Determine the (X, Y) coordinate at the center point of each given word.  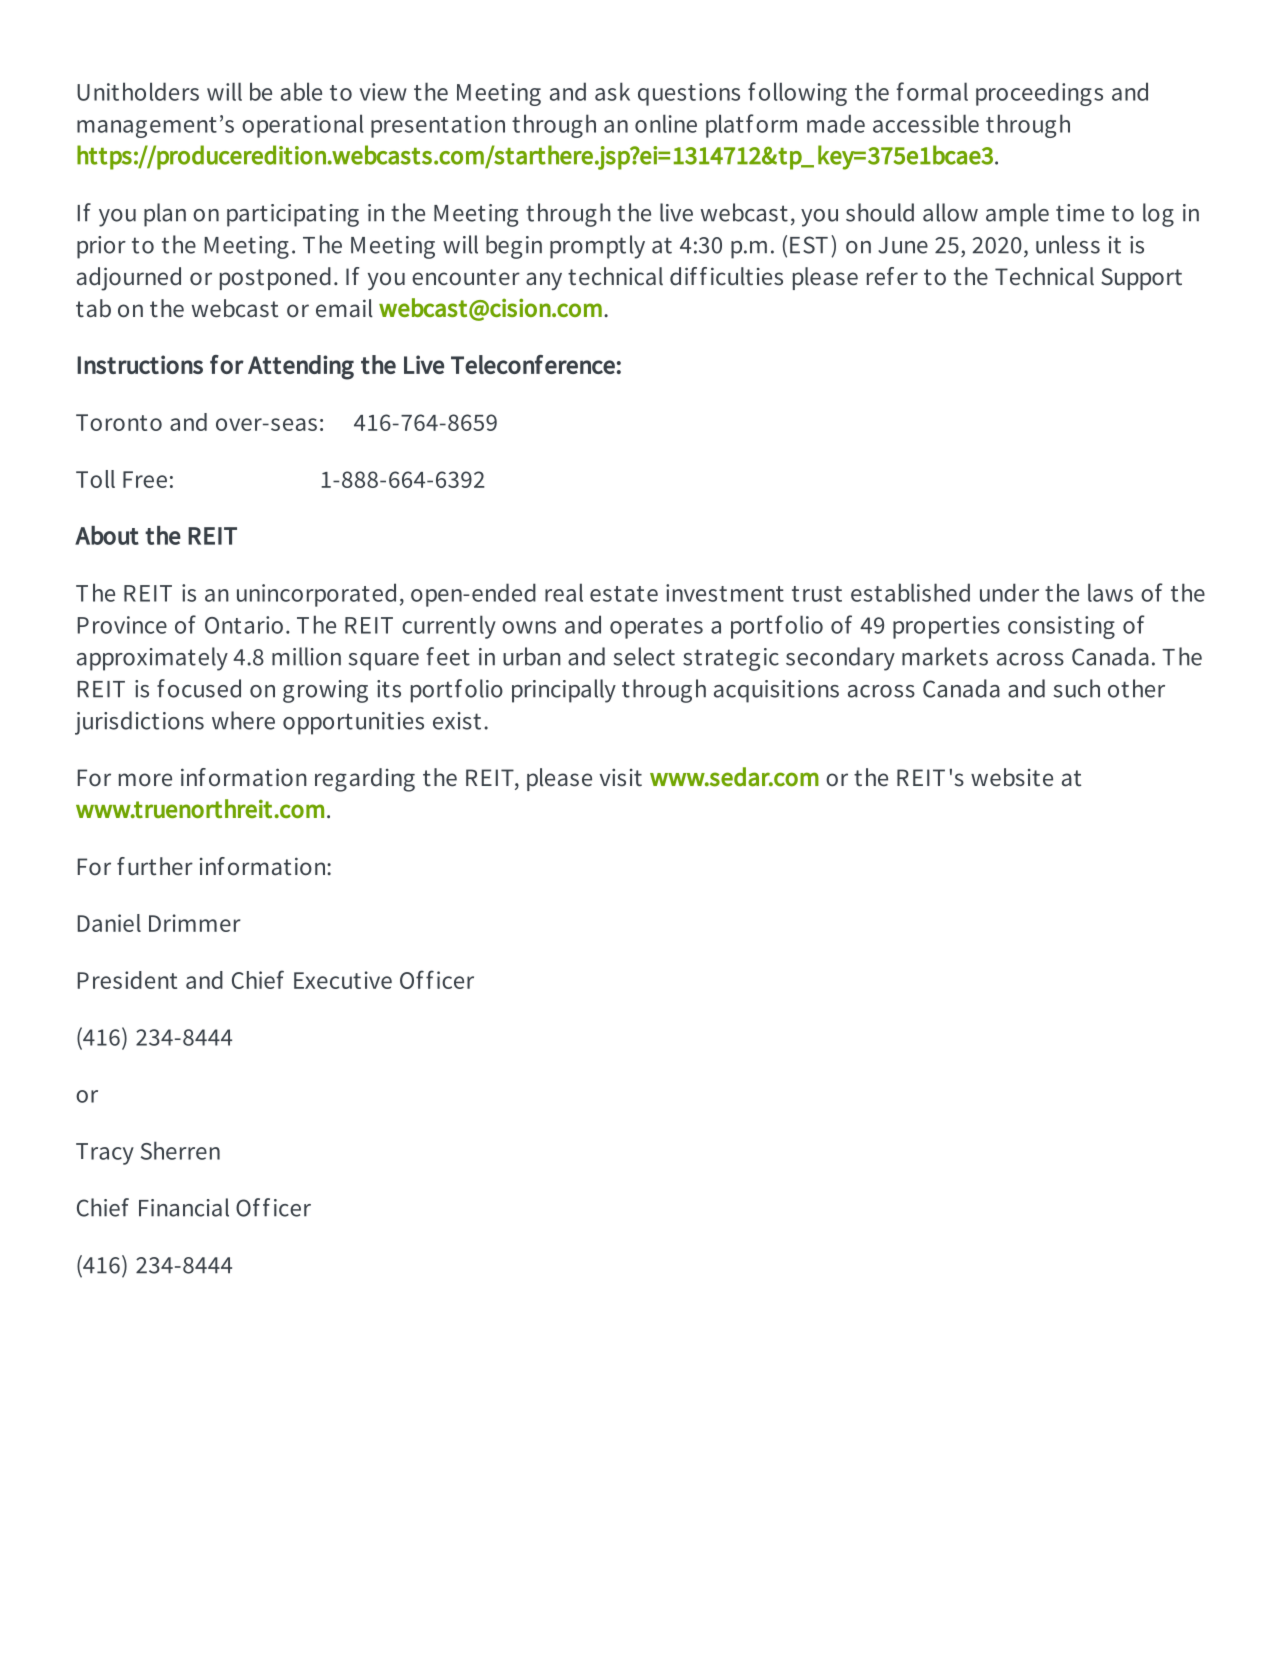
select (644, 656)
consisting (1061, 627)
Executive (343, 980)
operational (302, 126)
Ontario (244, 625)
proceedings (1039, 94)
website (1012, 777)
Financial (184, 1207)
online (666, 123)
